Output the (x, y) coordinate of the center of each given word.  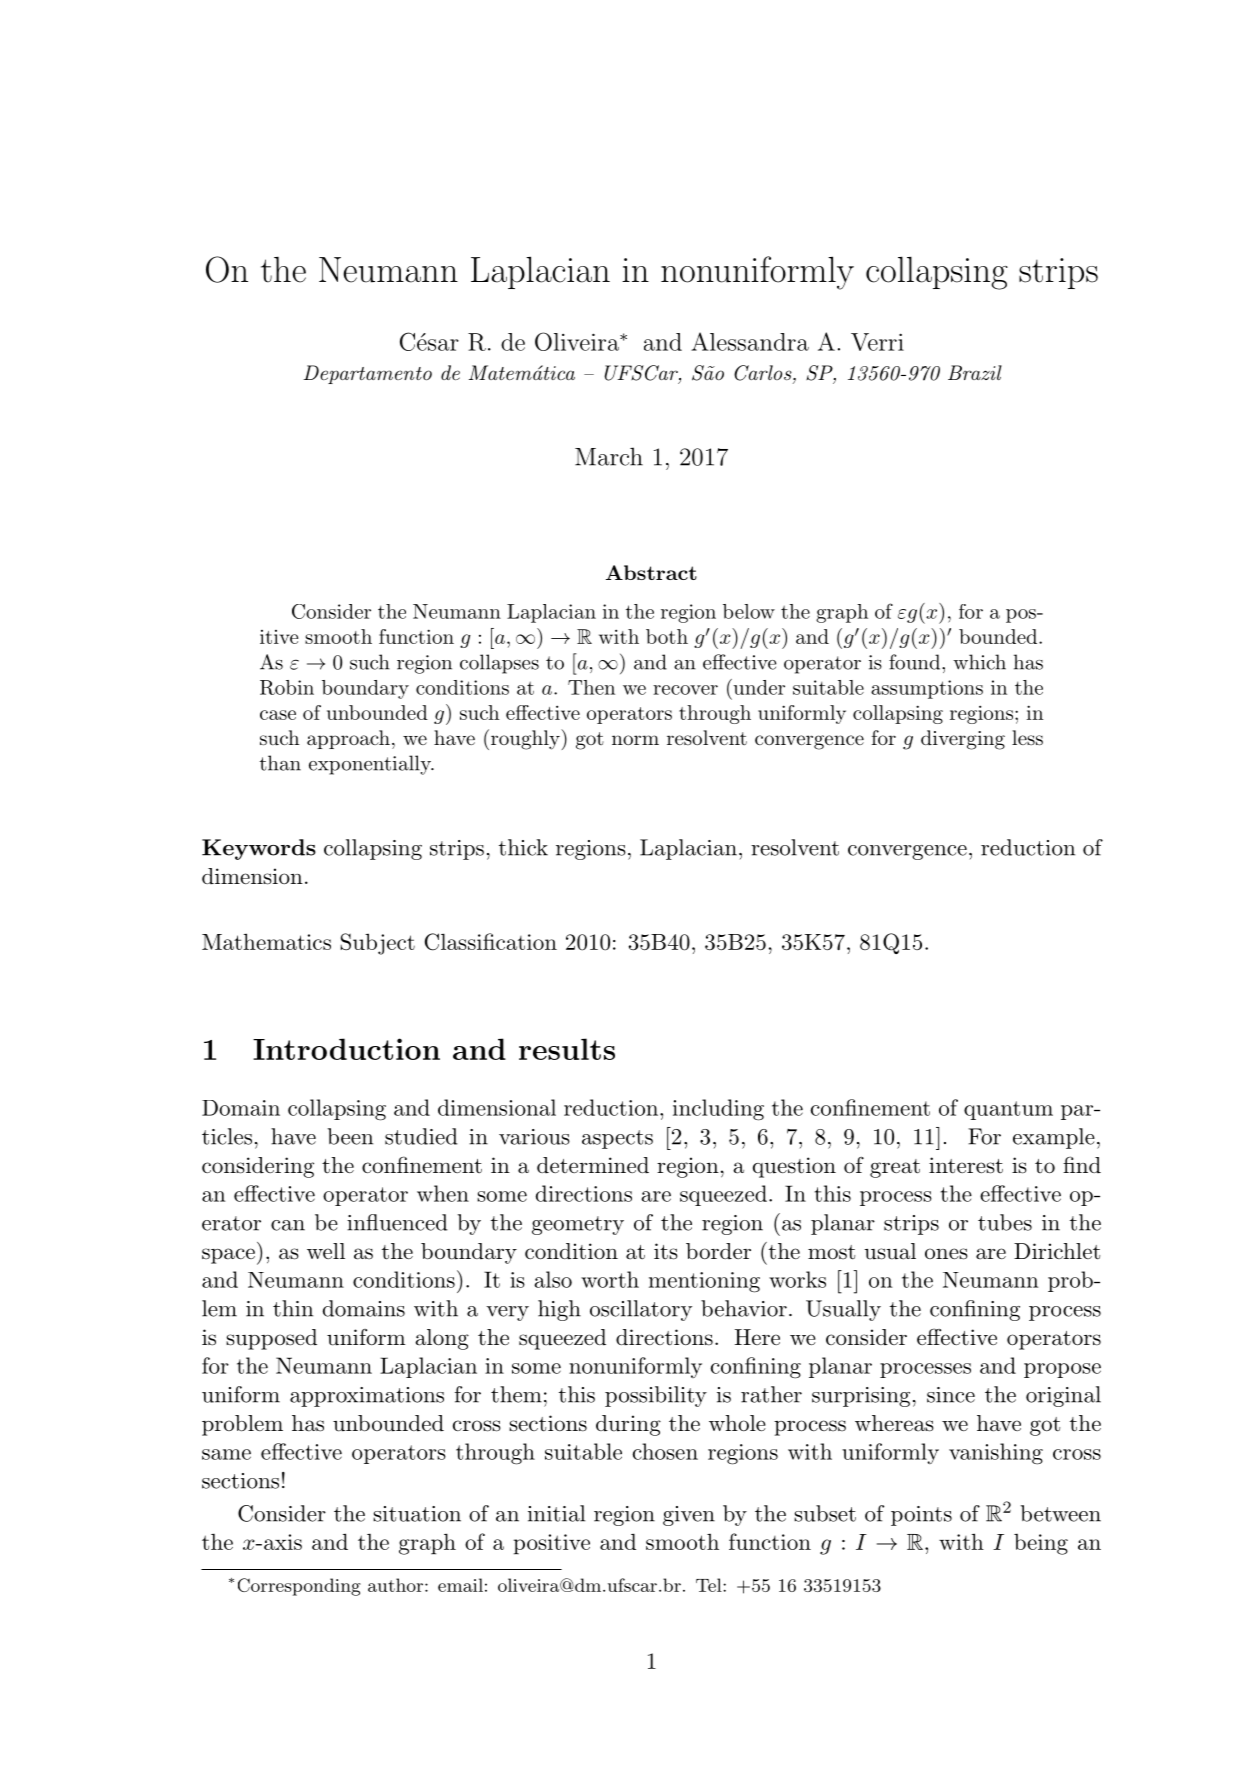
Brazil (975, 372)
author (395, 1585)
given (689, 1516)
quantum (1008, 1110)
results (567, 1049)
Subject (377, 944)
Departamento (367, 374)
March (609, 456)
